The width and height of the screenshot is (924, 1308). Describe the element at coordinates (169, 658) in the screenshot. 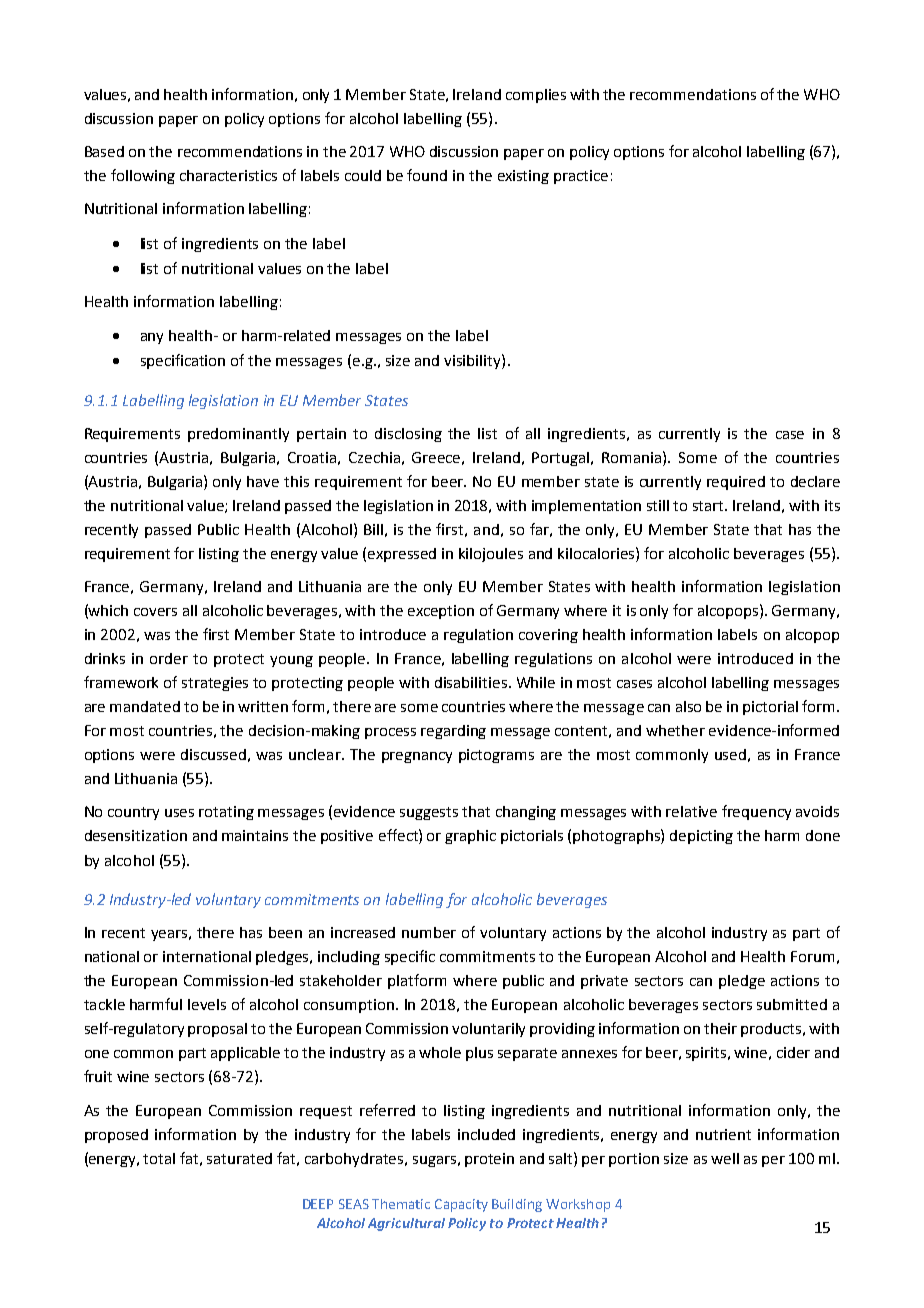

I see `order` at that location.
